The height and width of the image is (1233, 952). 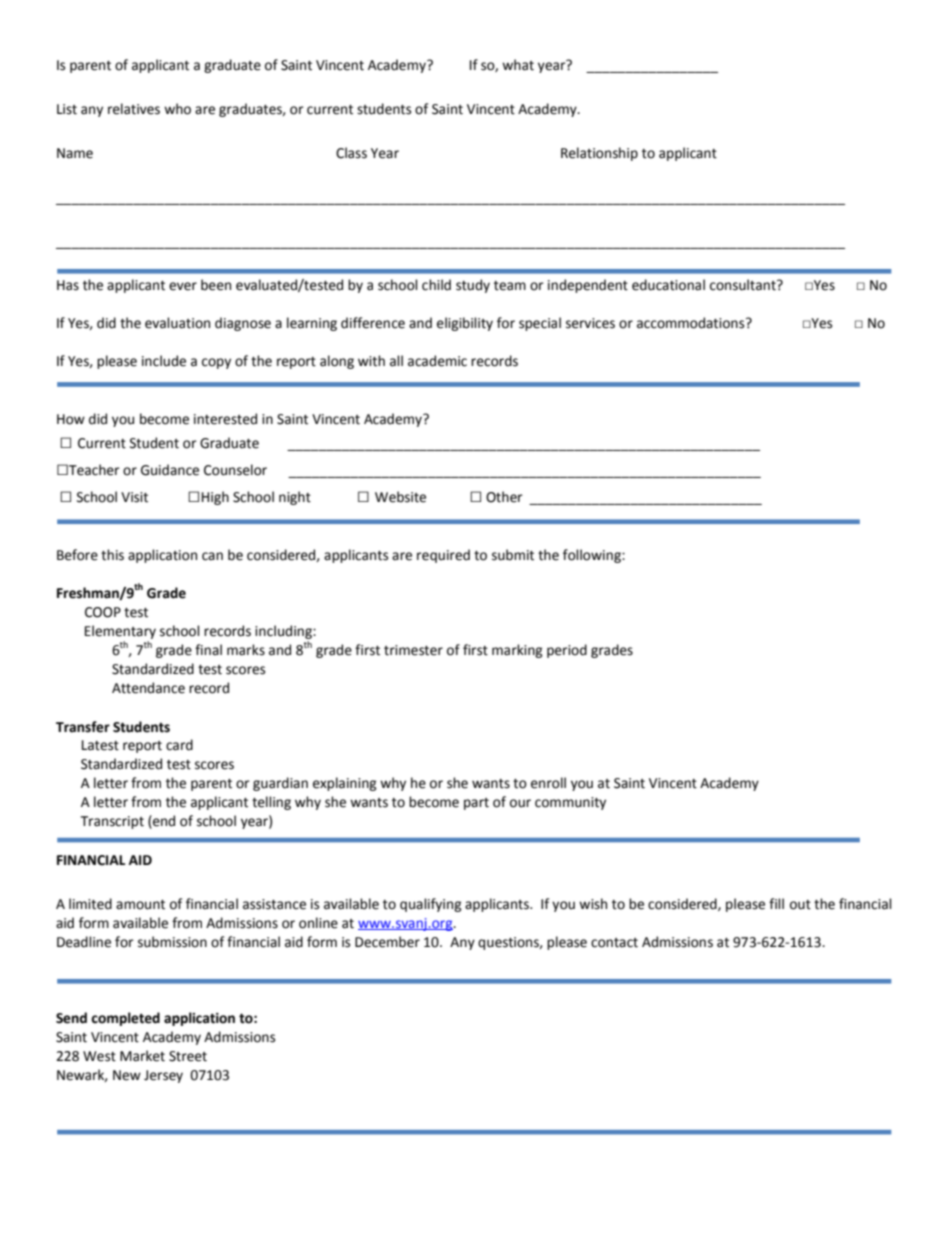 What do you see at coordinates (112, 822) in the image?
I see `Transcript` at bounding box center [112, 822].
